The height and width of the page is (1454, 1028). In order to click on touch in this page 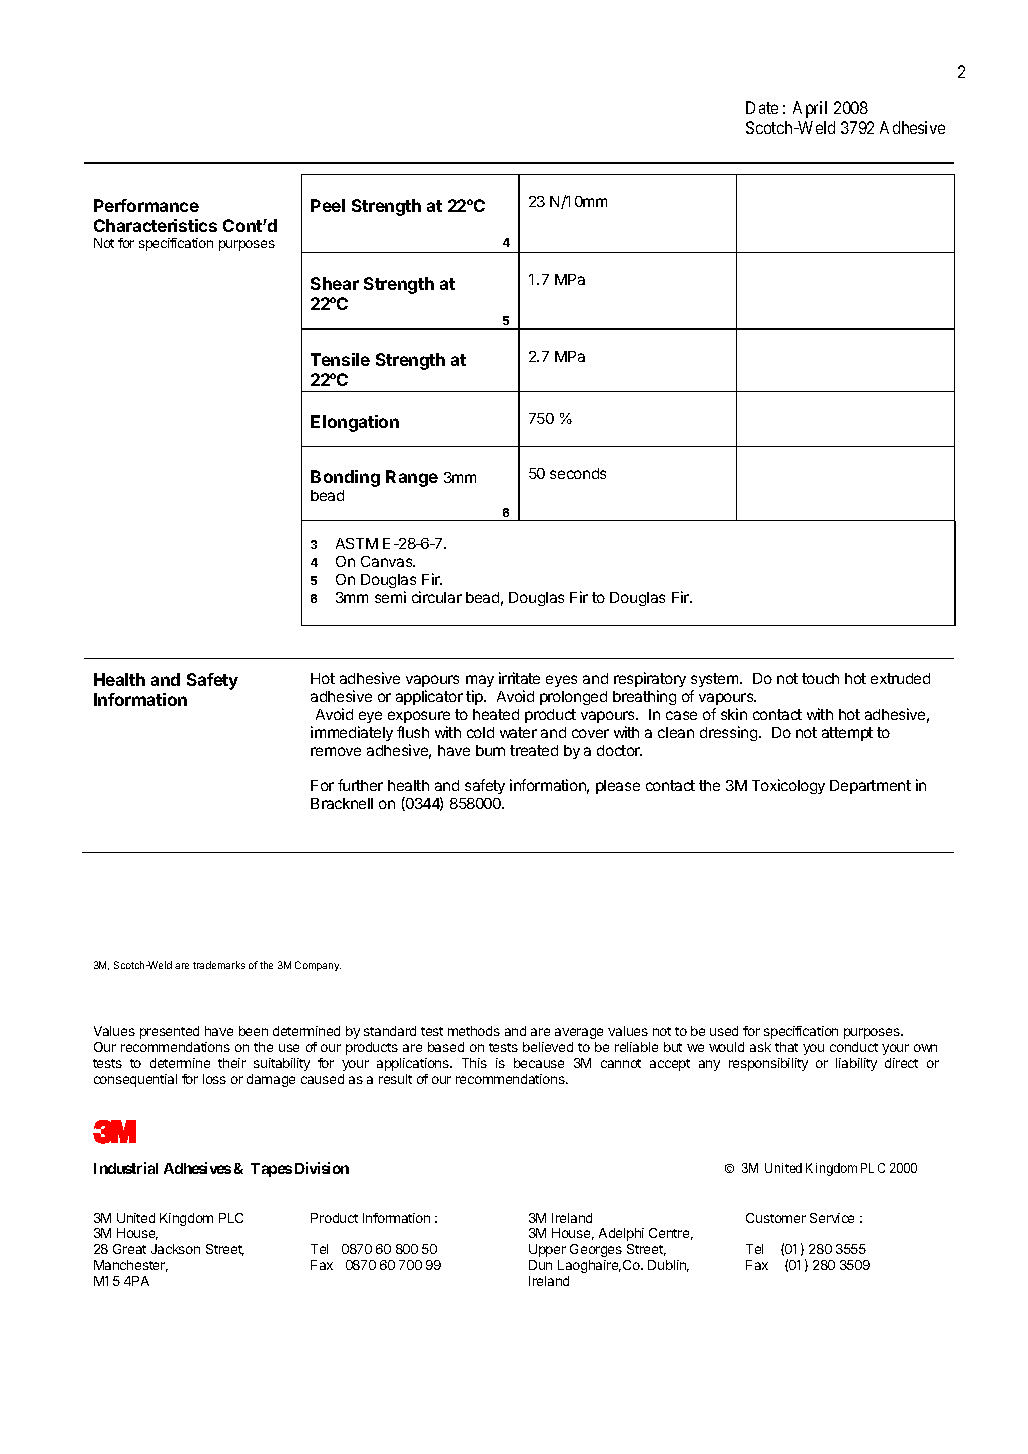, I will do `click(820, 678)`.
